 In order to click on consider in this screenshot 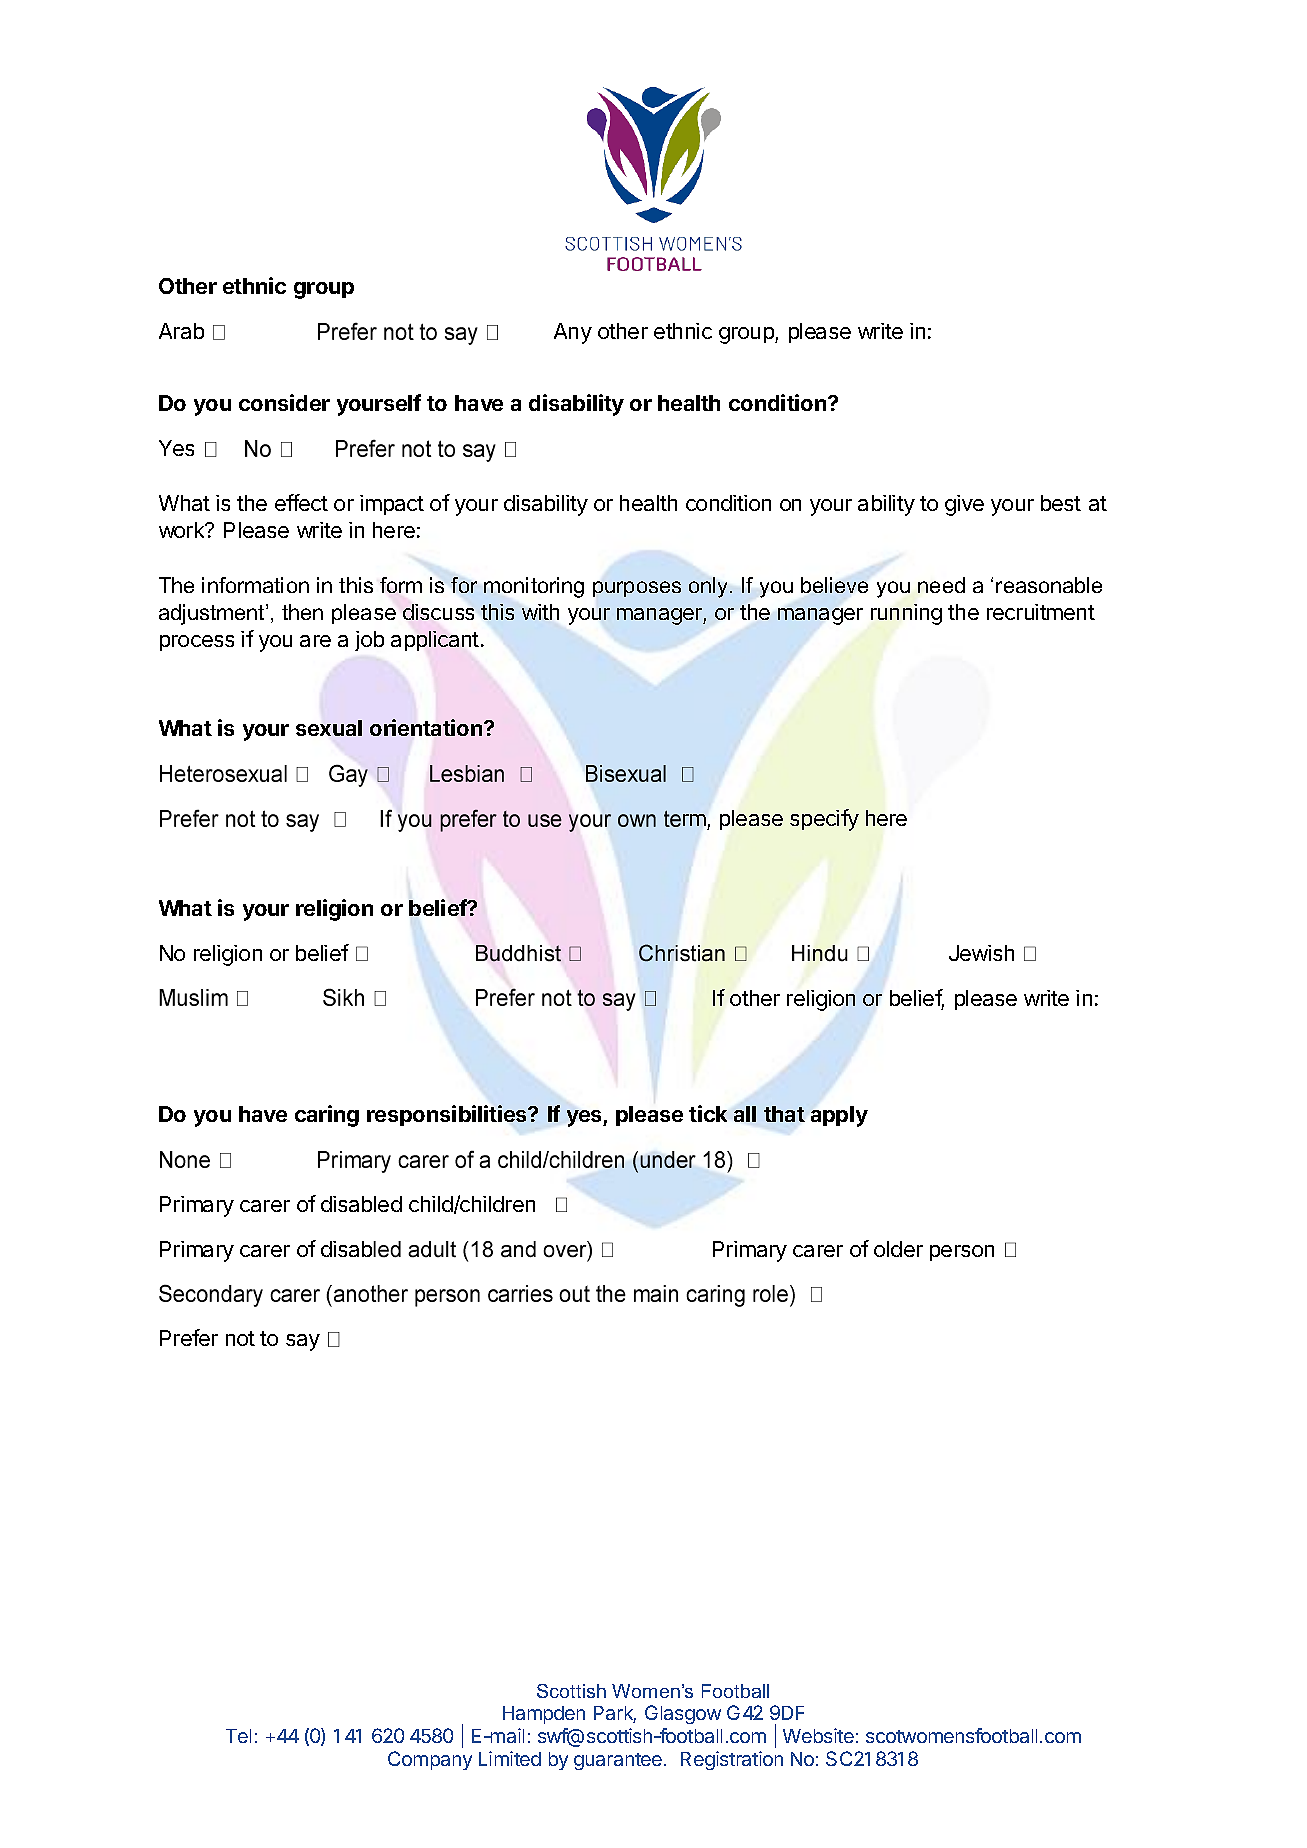, I will do `click(284, 402)`.
